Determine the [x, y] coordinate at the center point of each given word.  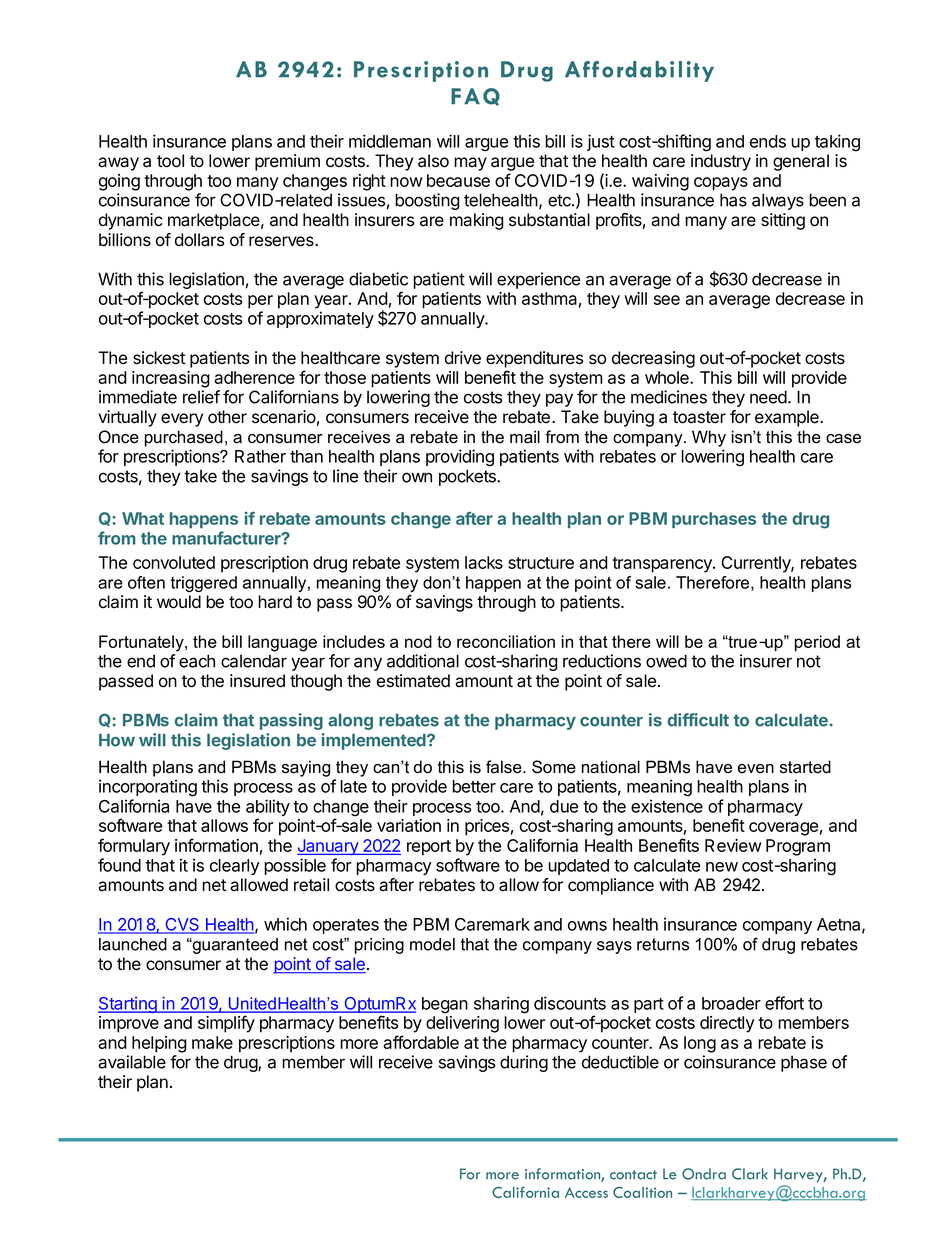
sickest [159, 358]
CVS [182, 925]
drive [463, 358]
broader [731, 1003]
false [505, 767]
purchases [714, 520]
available [132, 1062]
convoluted [174, 562]
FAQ [475, 97]
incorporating [148, 788]
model [432, 944]
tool [170, 161]
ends [768, 141]
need [768, 397]
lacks [484, 562]
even [756, 769]
